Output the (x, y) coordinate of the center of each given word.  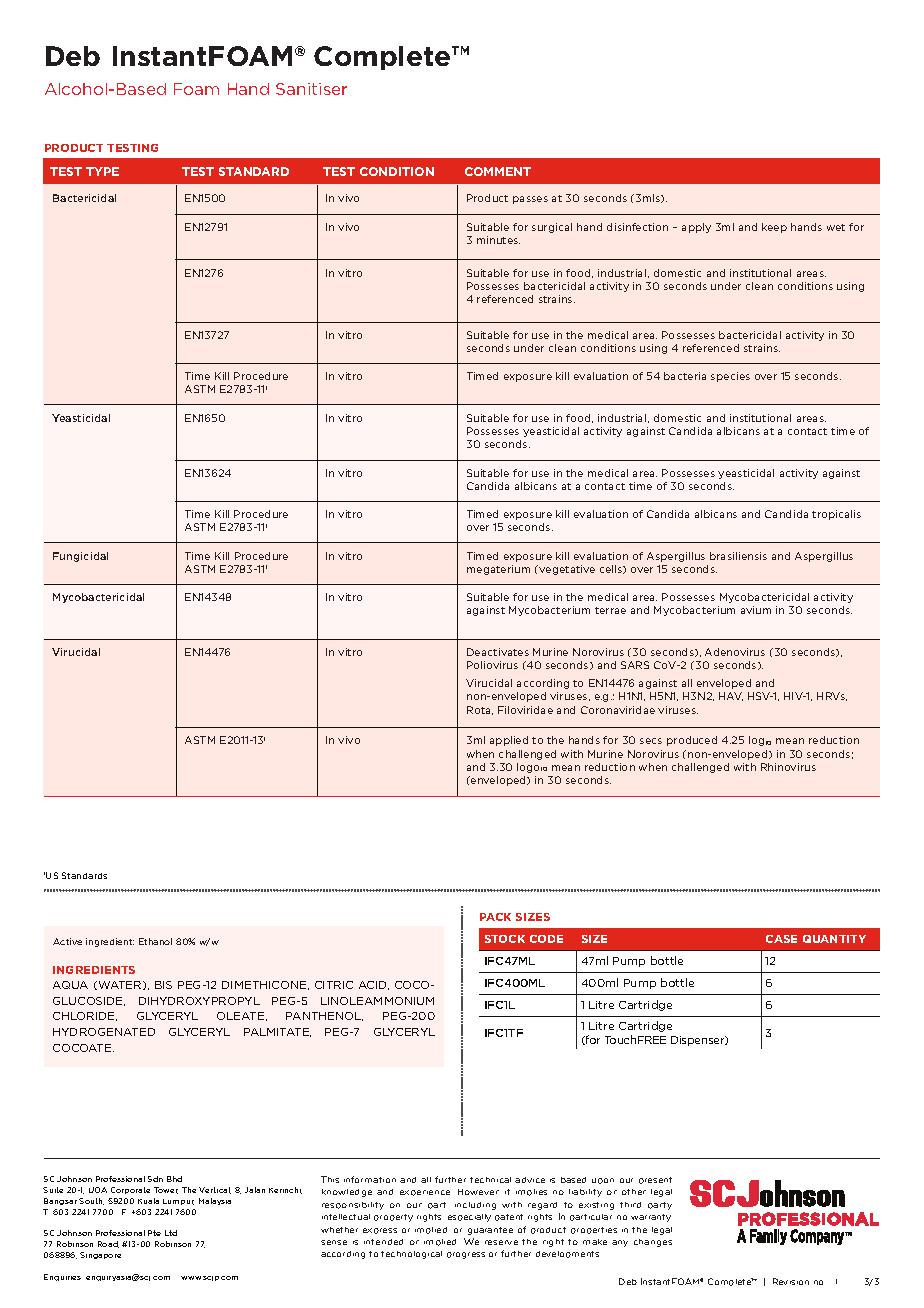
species (730, 377)
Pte (154, 1233)
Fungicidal (80, 557)
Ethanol (155, 941)
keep (774, 228)
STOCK (505, 939)
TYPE (102, 171)
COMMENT (498, 171)
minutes (498, 240)
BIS (163, 985)
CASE (781, 939)
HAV (731, 696)
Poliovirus (492, 665)
